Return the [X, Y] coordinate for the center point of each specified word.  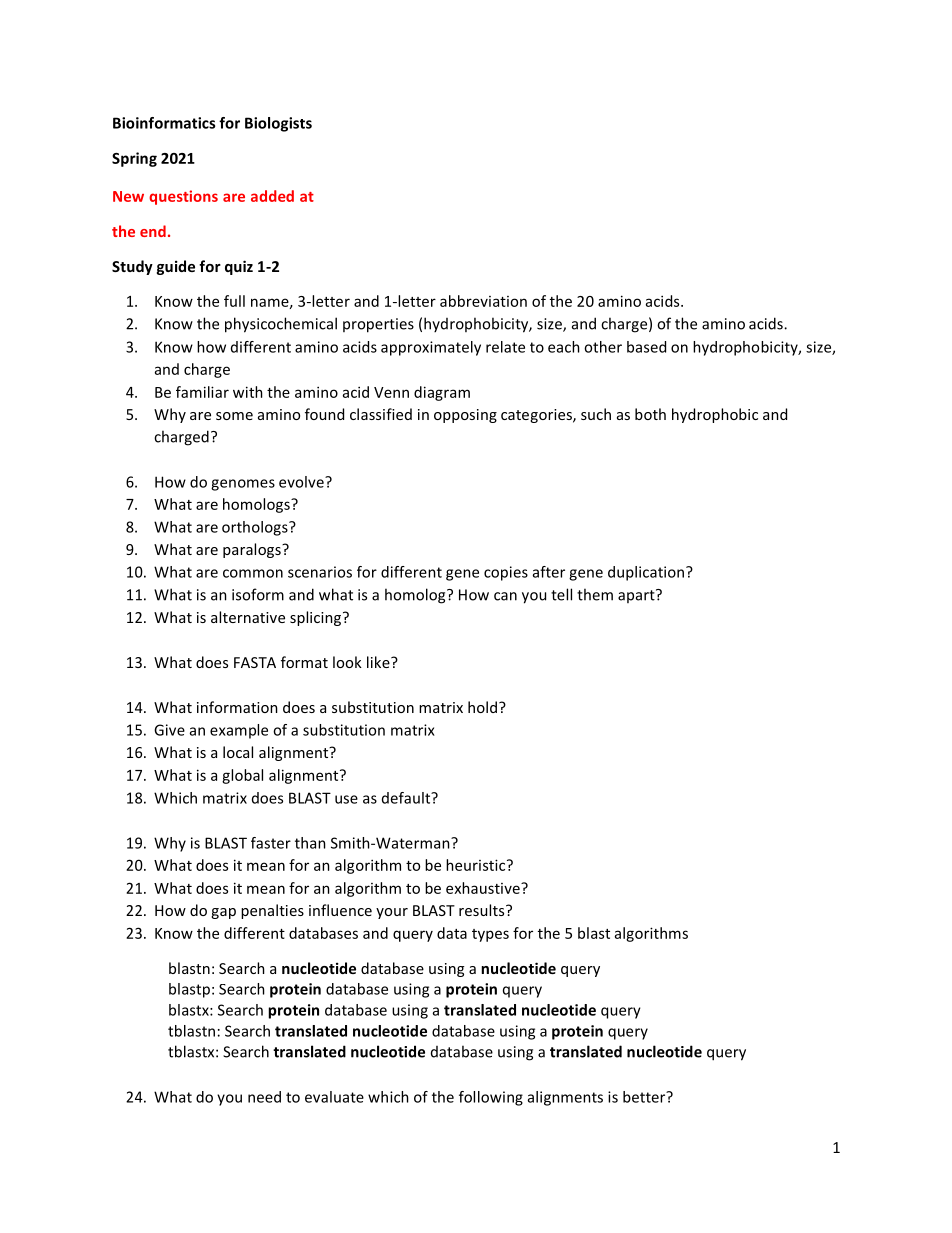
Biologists [278, 124]
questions [183, 197]
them [595, 594]
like [379, 662]
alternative [248, 617]
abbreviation [483, 301]
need [264, 1097]
